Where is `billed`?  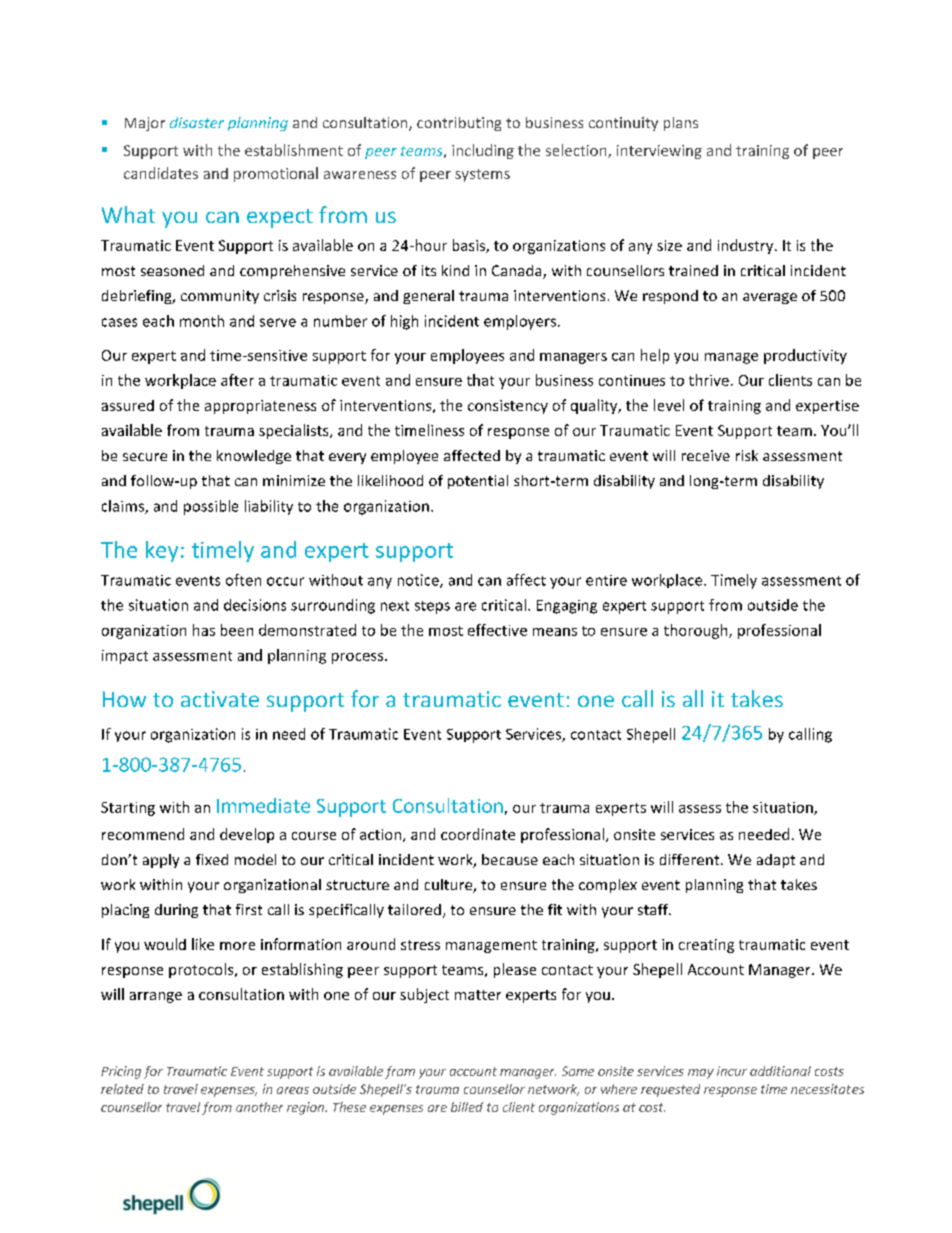 billed is located at coordinates (467, 1107).
